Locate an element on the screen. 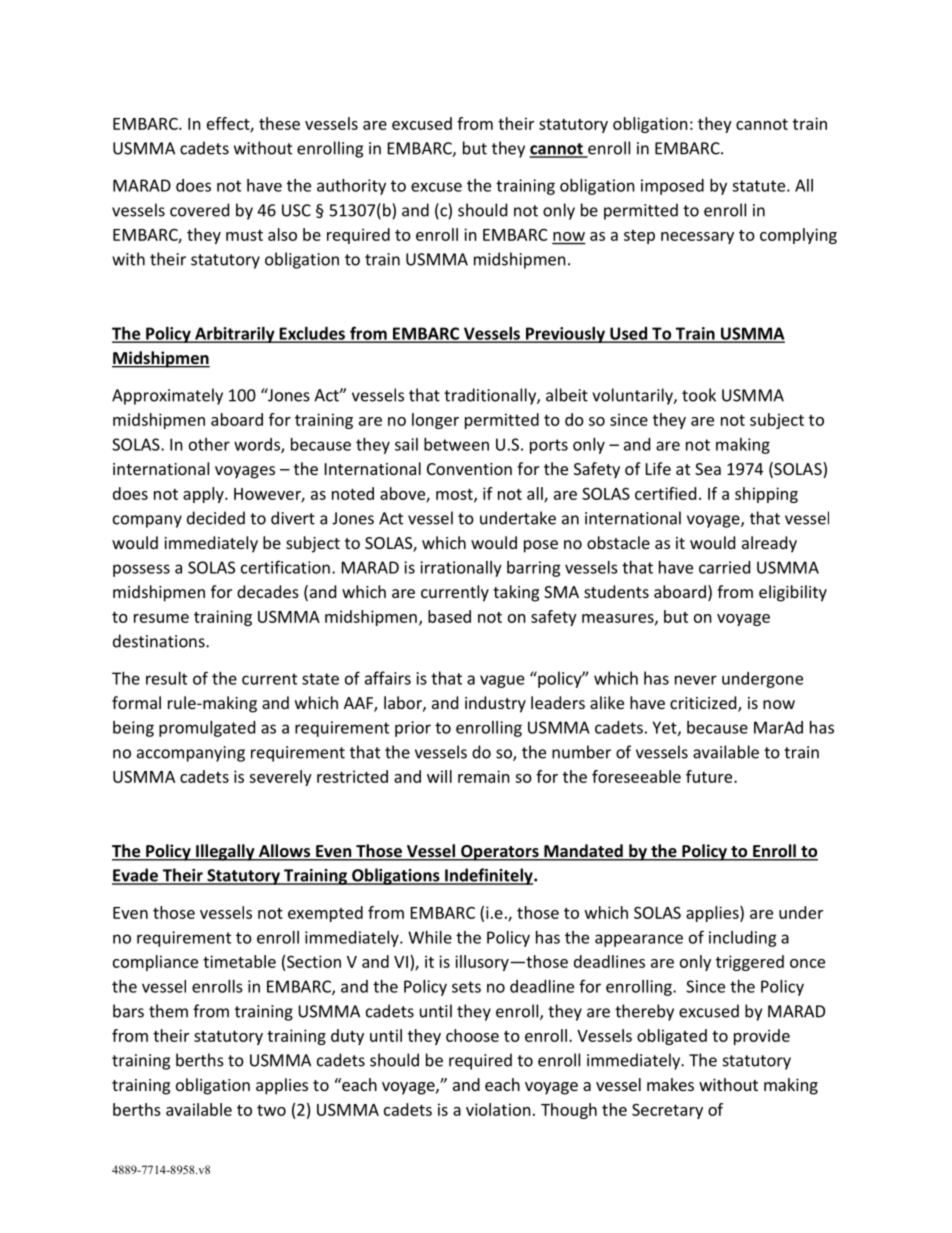  resume is located at coordinates (161, 618).
